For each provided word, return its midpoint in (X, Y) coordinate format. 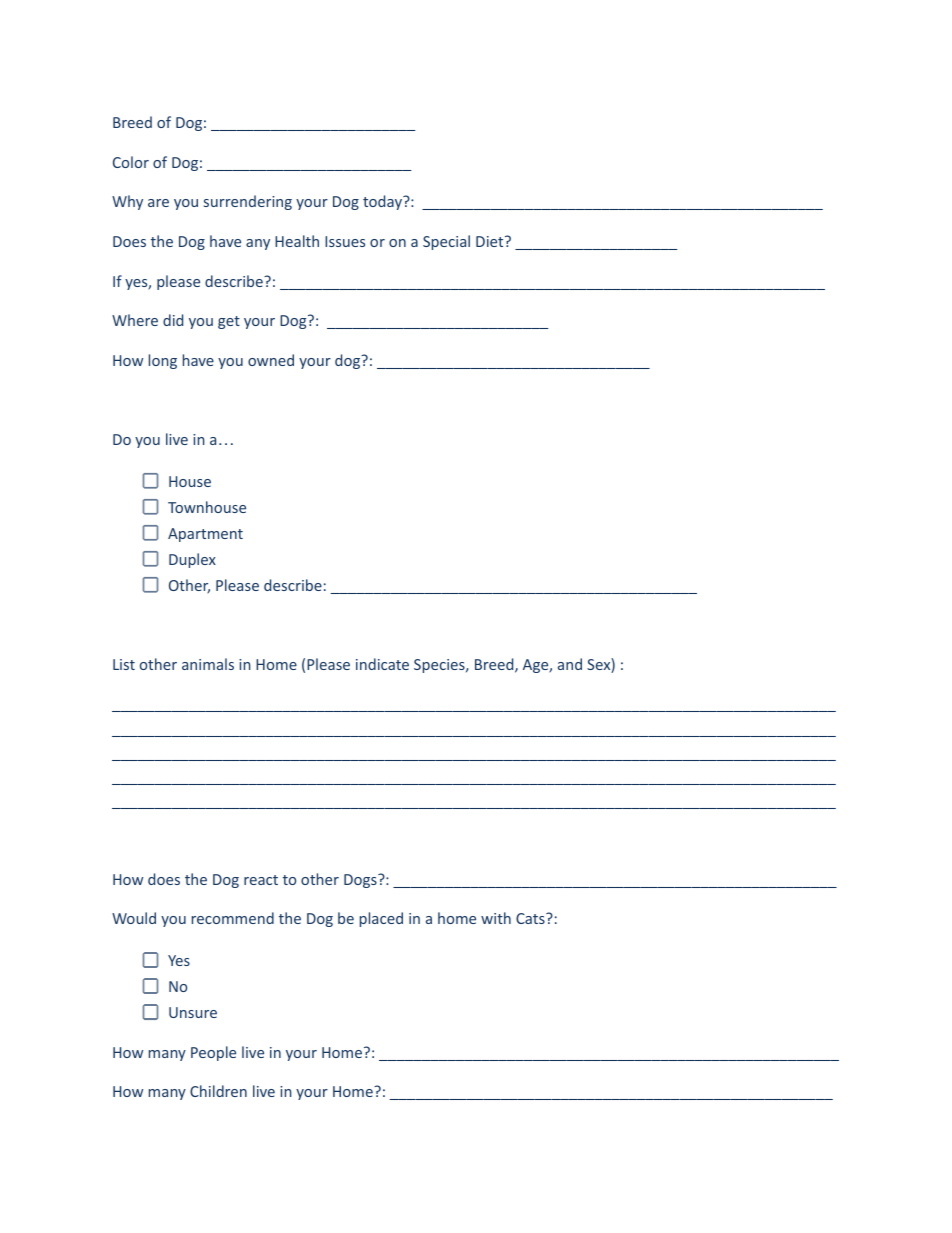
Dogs (361, 881)
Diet (491, 241)
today (384, 202)
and (570, 664)
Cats (531, 918)
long (163, 361)
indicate (382, 664)
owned (271, 360)
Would (134, 918)
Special (446, 242)
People (213, 1053)
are (158, 203)
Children (218, 1091)
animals (208, 664)
